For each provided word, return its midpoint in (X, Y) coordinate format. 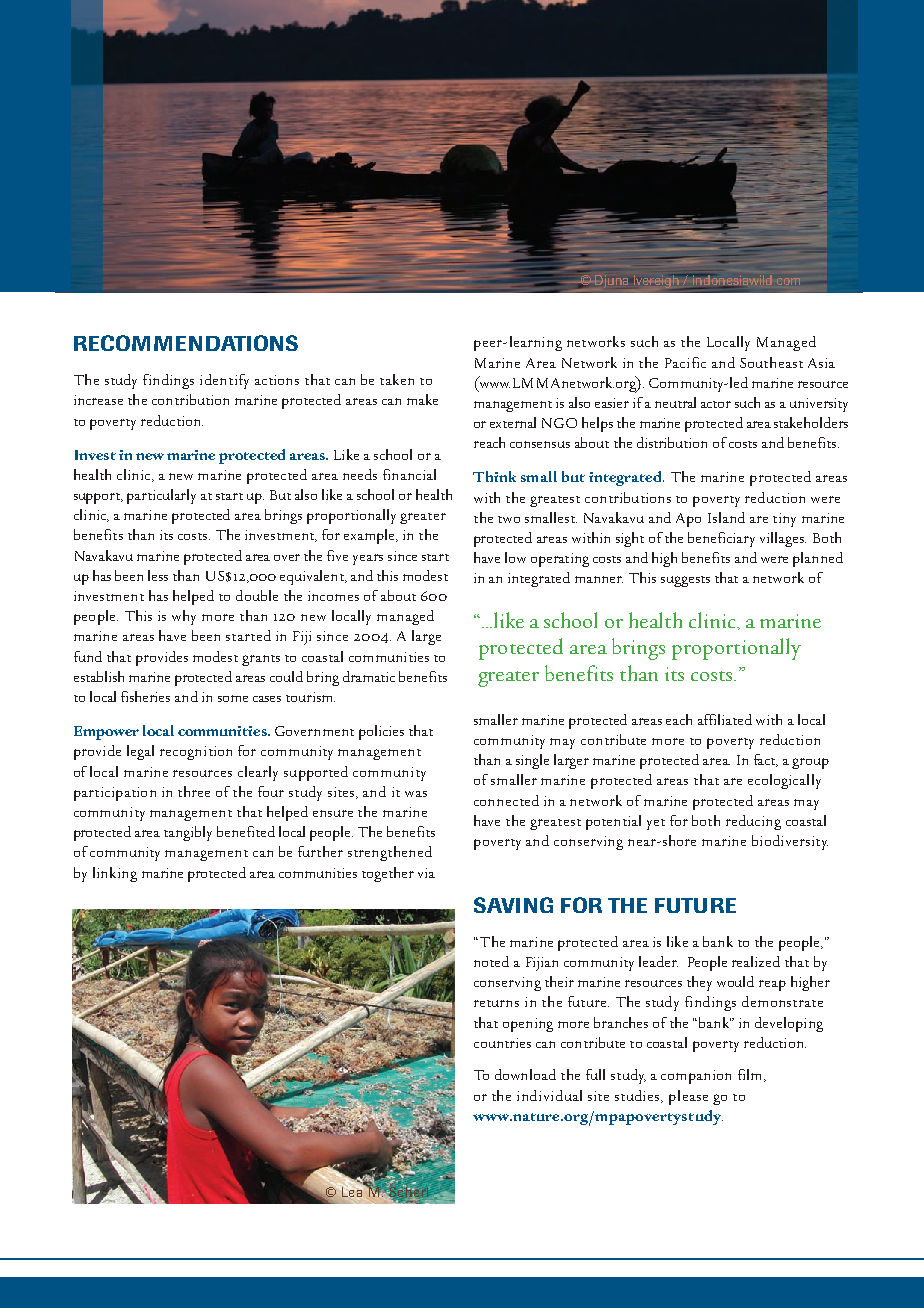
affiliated (725, 719)
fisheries (145, 696)
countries (502, 1043)
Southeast (771, 362)
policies (381, 732)
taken (397, 379)
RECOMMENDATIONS (186, 343)
